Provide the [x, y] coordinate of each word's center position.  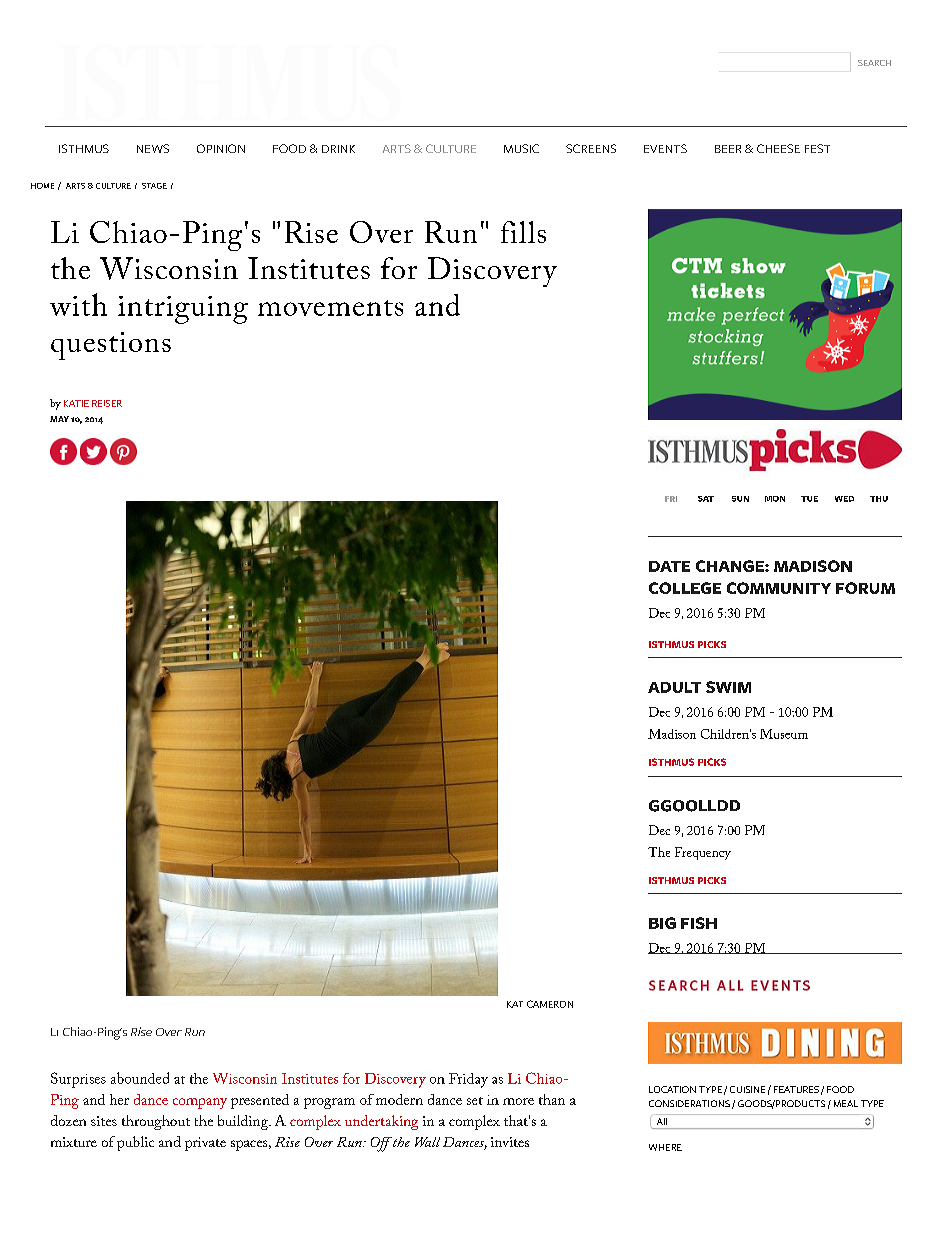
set [475, 1101]
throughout [156, 1122]
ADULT [674, 687]
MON [775, 499]
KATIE [76, 403]
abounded [140, 1078]
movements [330, 308]
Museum [784, 734]
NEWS [153, 148]
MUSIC [521, 148]
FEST [817, 148]
